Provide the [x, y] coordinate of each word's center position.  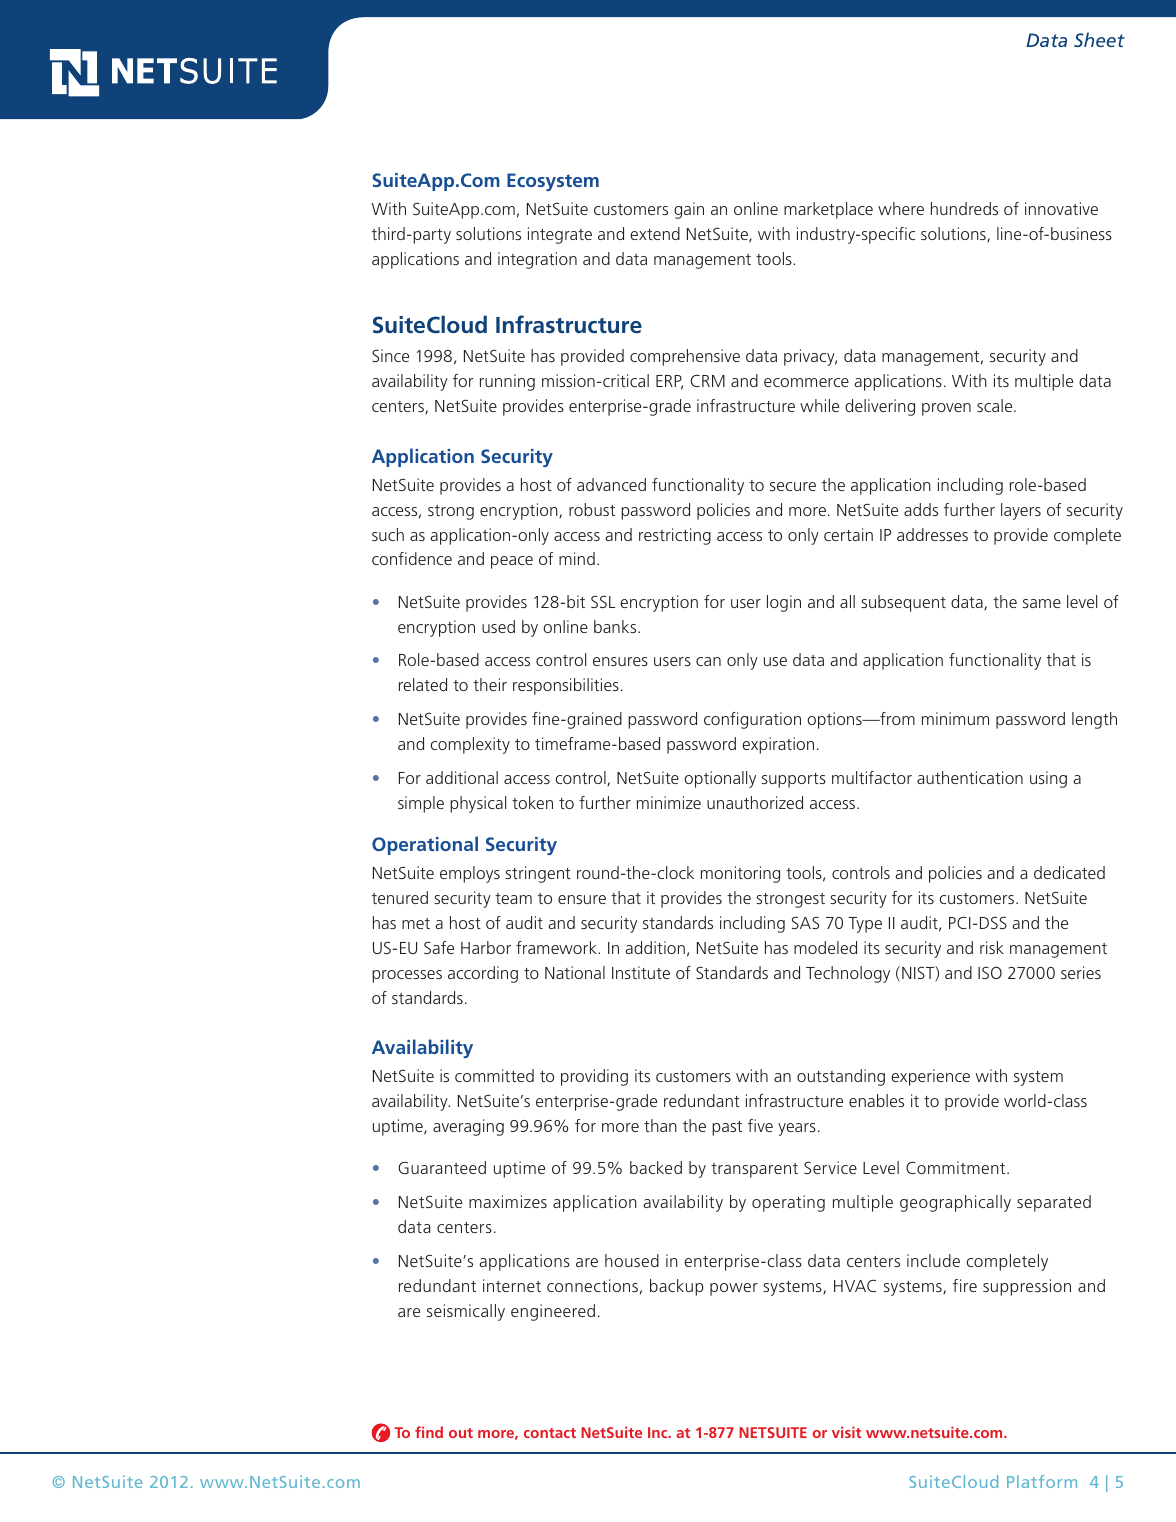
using [1048, 779]
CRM [708, 381]
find [429, 1432]
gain [689, 210]
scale [996, 405]
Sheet [1099, 39]
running [507, 382]
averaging [468, 1127]
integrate [560, 235]
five [760, 1125]
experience [930, 1077]
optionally [720, 779]
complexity [470, 745]
